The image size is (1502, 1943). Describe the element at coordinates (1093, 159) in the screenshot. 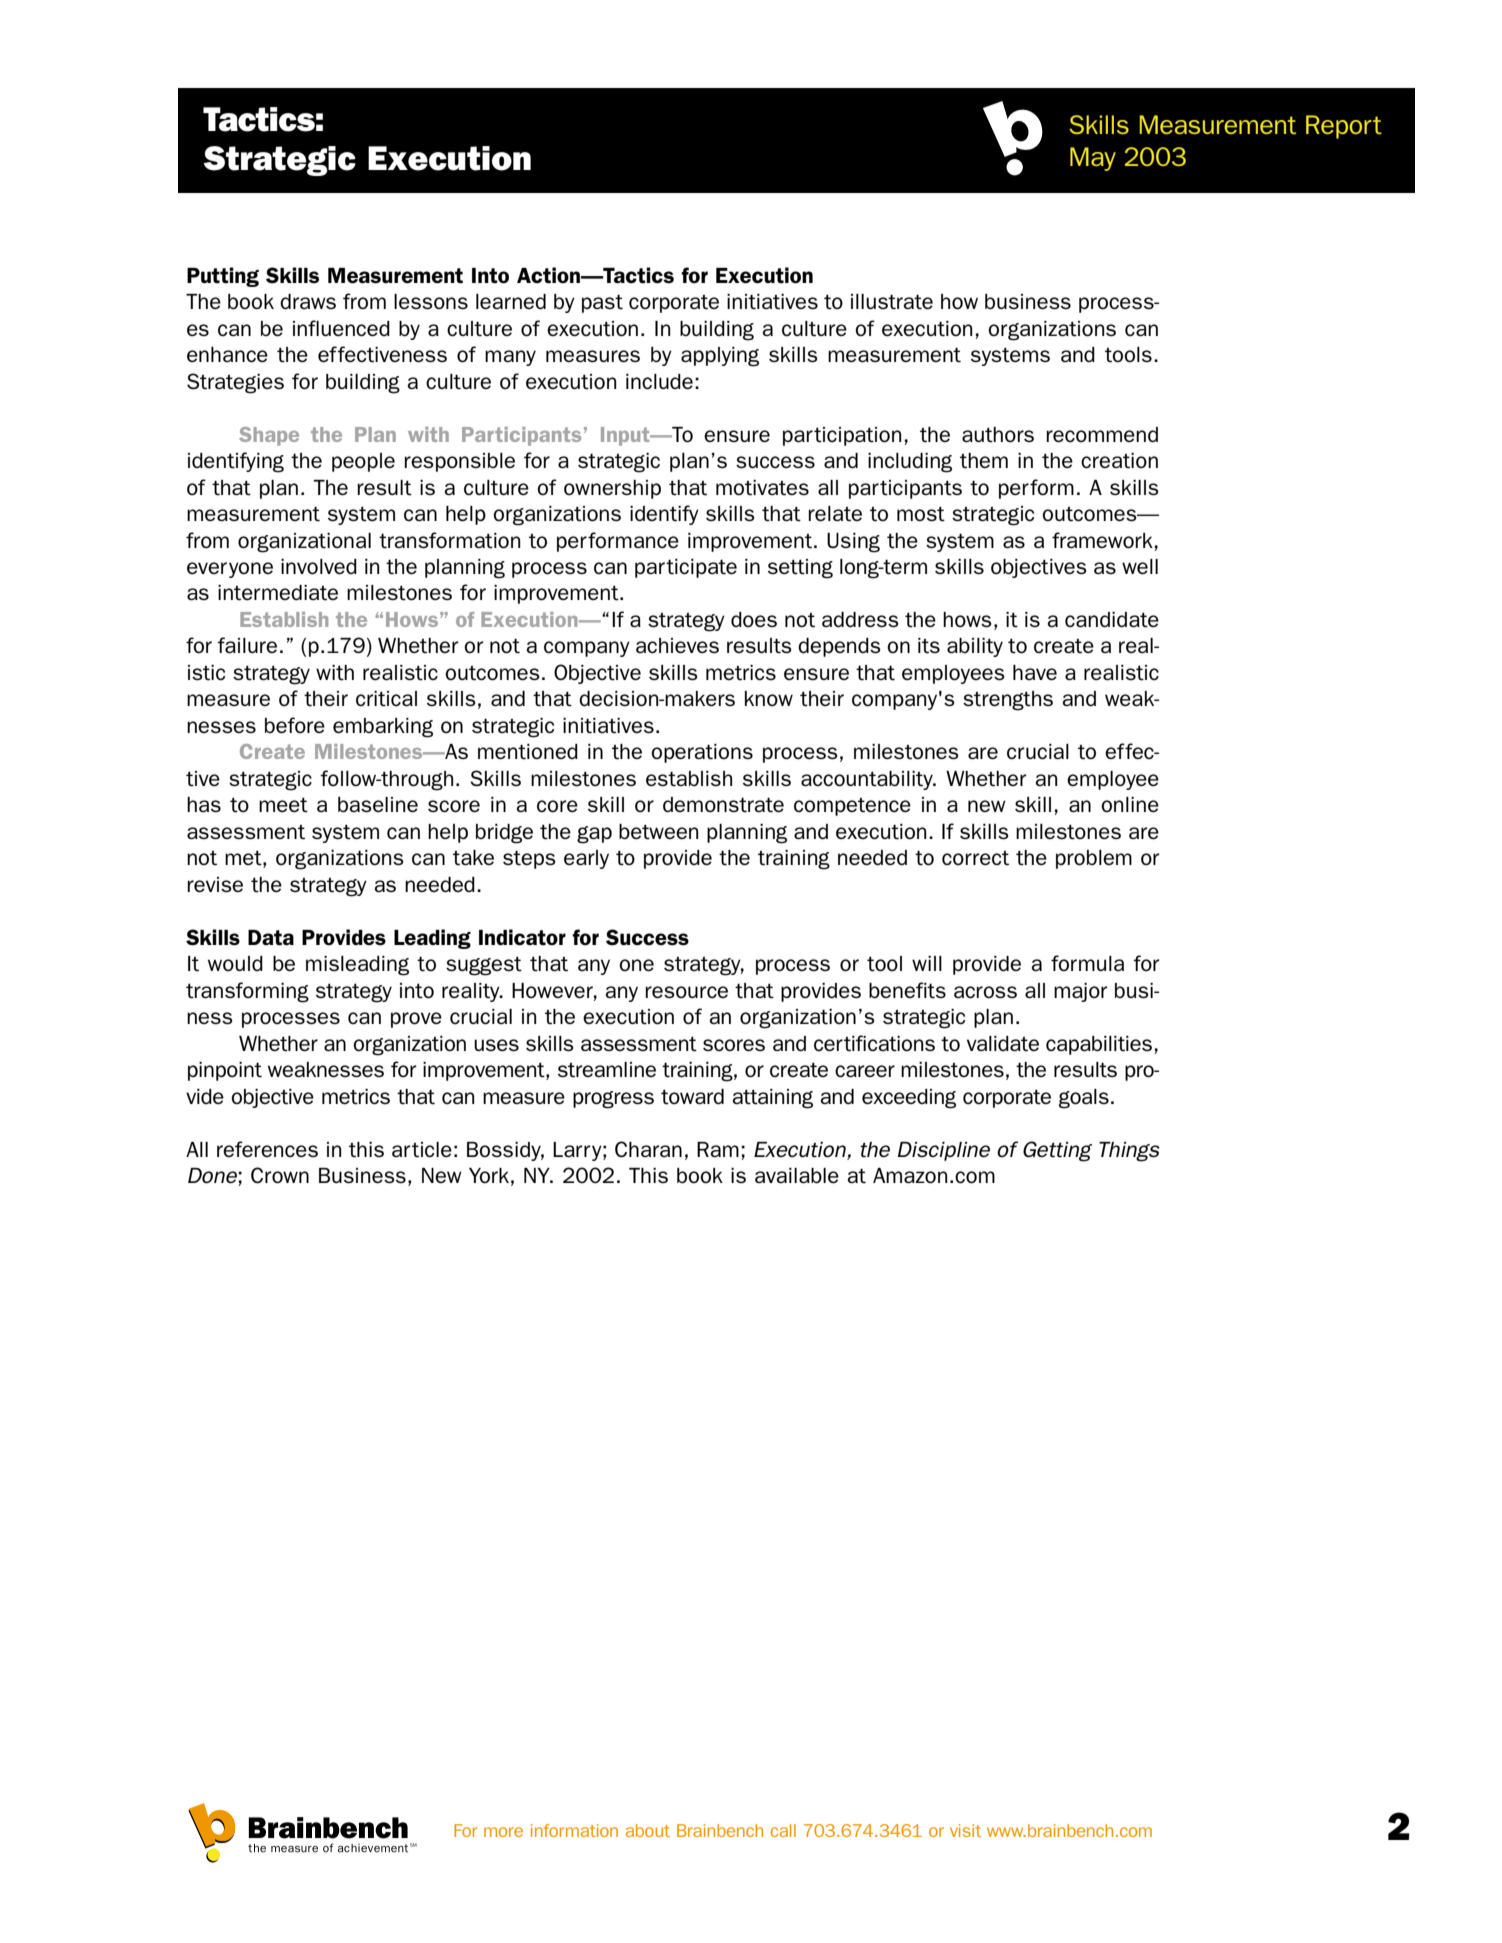

I see `May` at that location.
